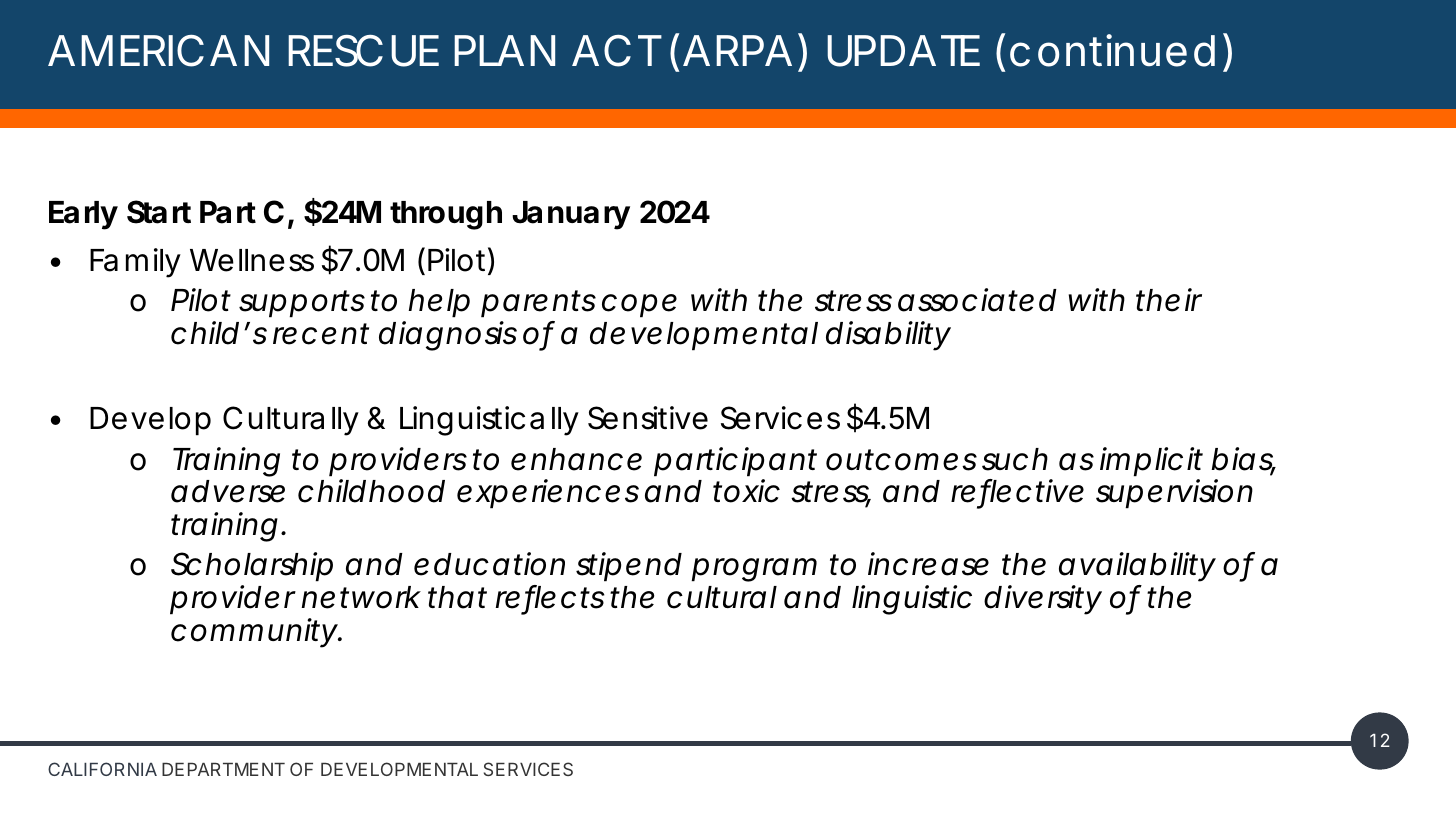 This image has width=1456, height=819. Describe the element at coordinates (102, 769) in the image. I see `CALIFORNIA` at that location.
